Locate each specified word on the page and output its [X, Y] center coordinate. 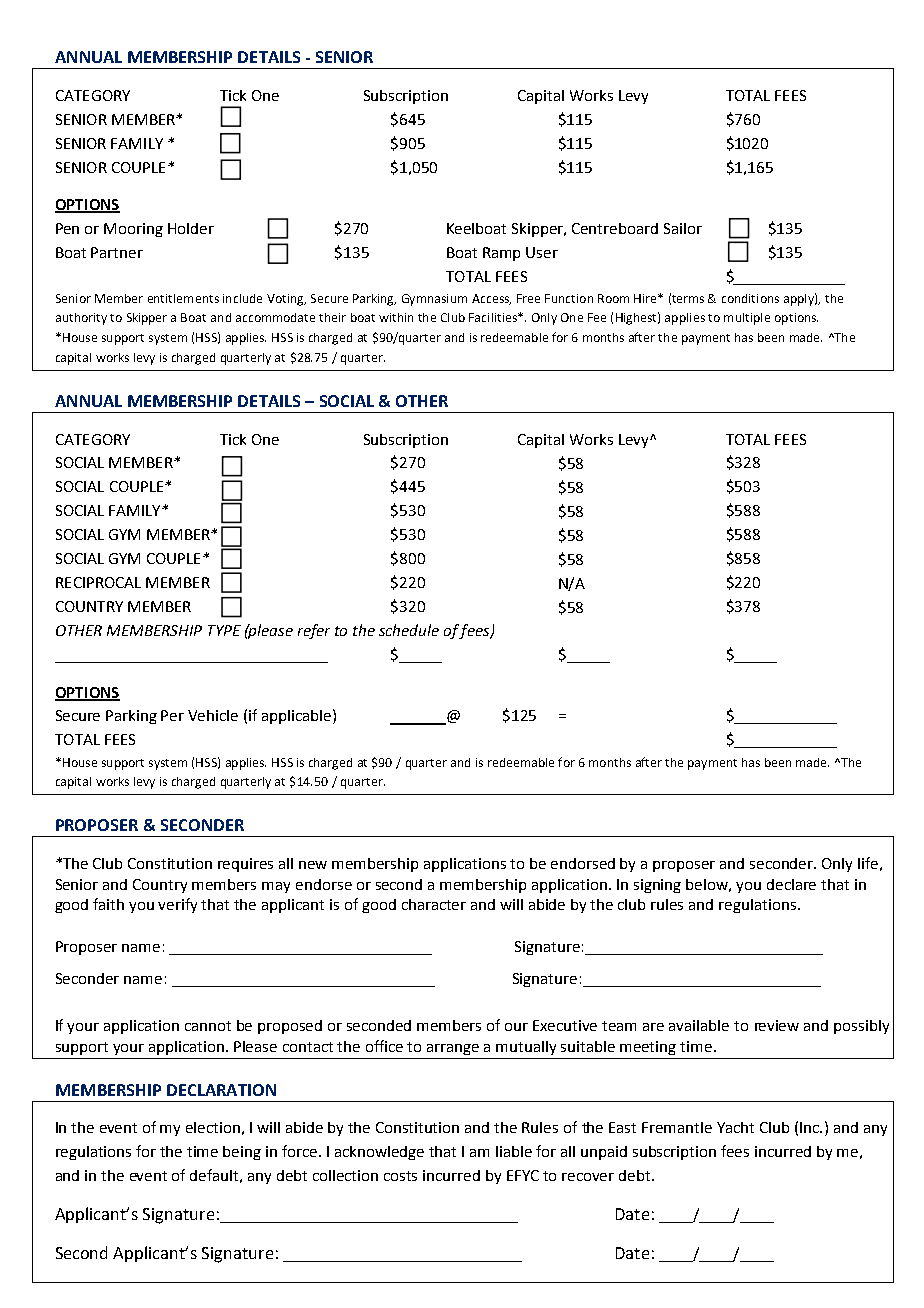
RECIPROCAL [98, 582]
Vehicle [213, 715]
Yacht [735, 1127]
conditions [750, 298]
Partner [117, 252]
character [434, 904]
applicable [298, 716]
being [242, 1153]
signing [657, 886]
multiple [747, 319]
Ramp [501, 254]
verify [177, 905]
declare [791, 884]
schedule [409, 630]
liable [514, 1151]
